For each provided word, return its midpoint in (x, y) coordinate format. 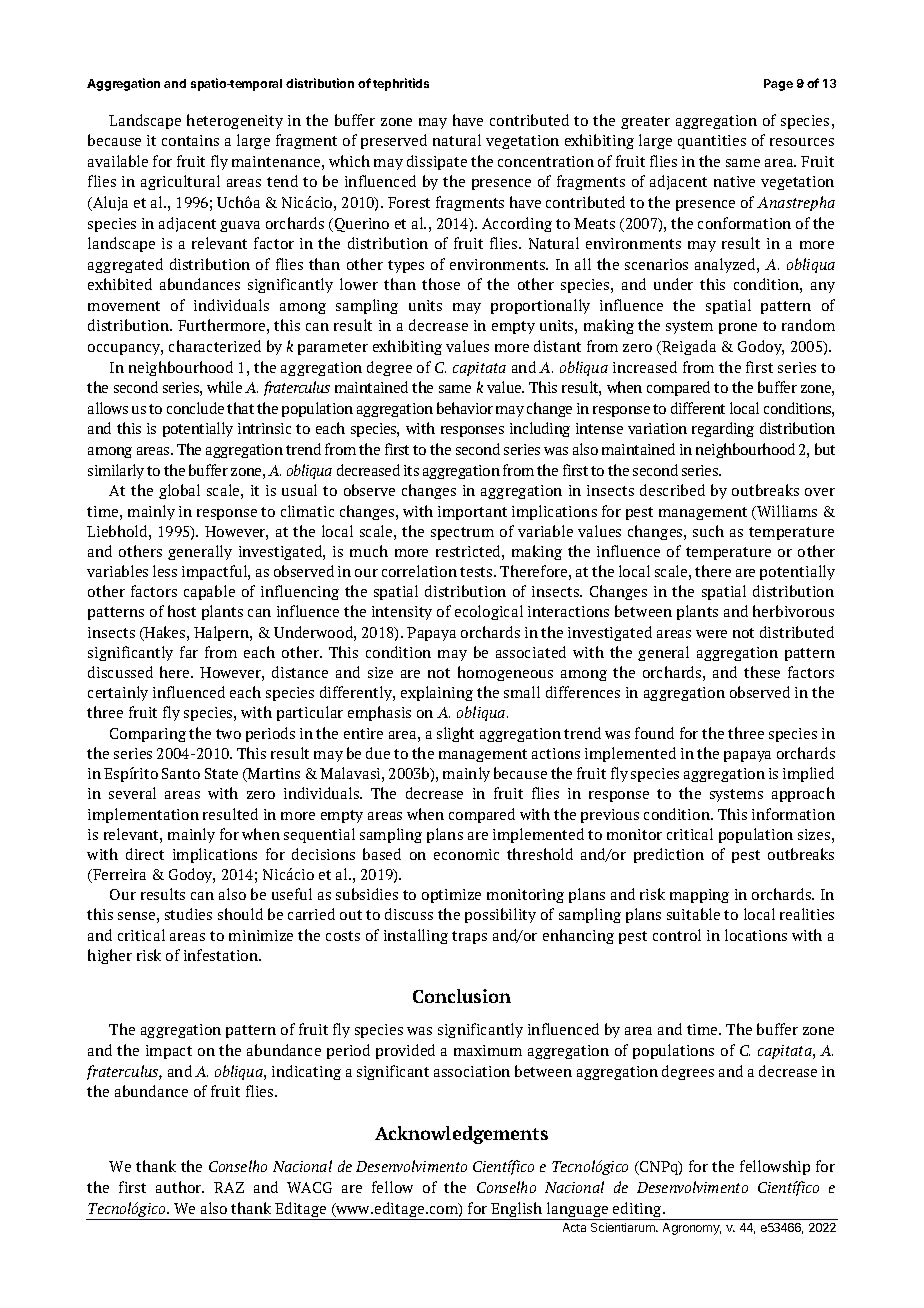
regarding (723, 429)
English (517, 1211)
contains (190, 140)
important (472, 513)
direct (145, 854)
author (180, 1187)
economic (466, 854)
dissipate (437, 162)
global (179, 491)
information (793, 814)
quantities (712, 142)
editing (638, 1211)
